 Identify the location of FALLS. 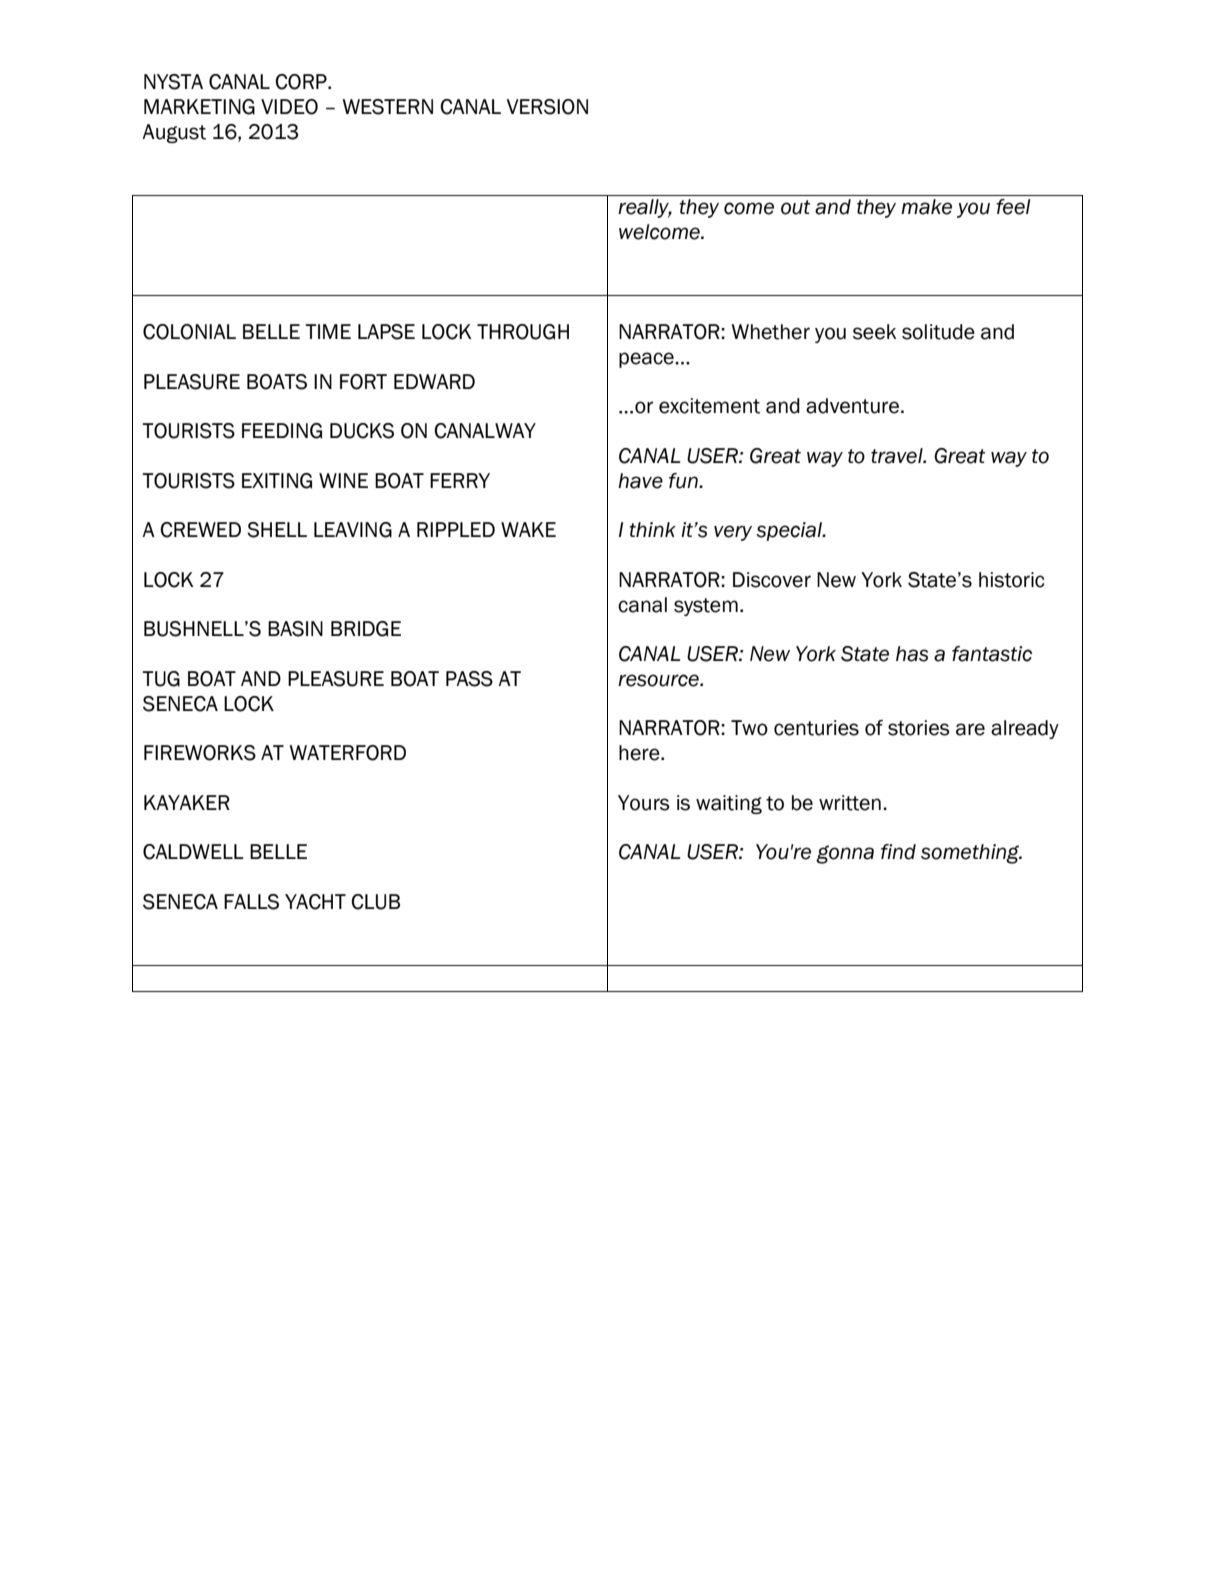
(251, 902).
